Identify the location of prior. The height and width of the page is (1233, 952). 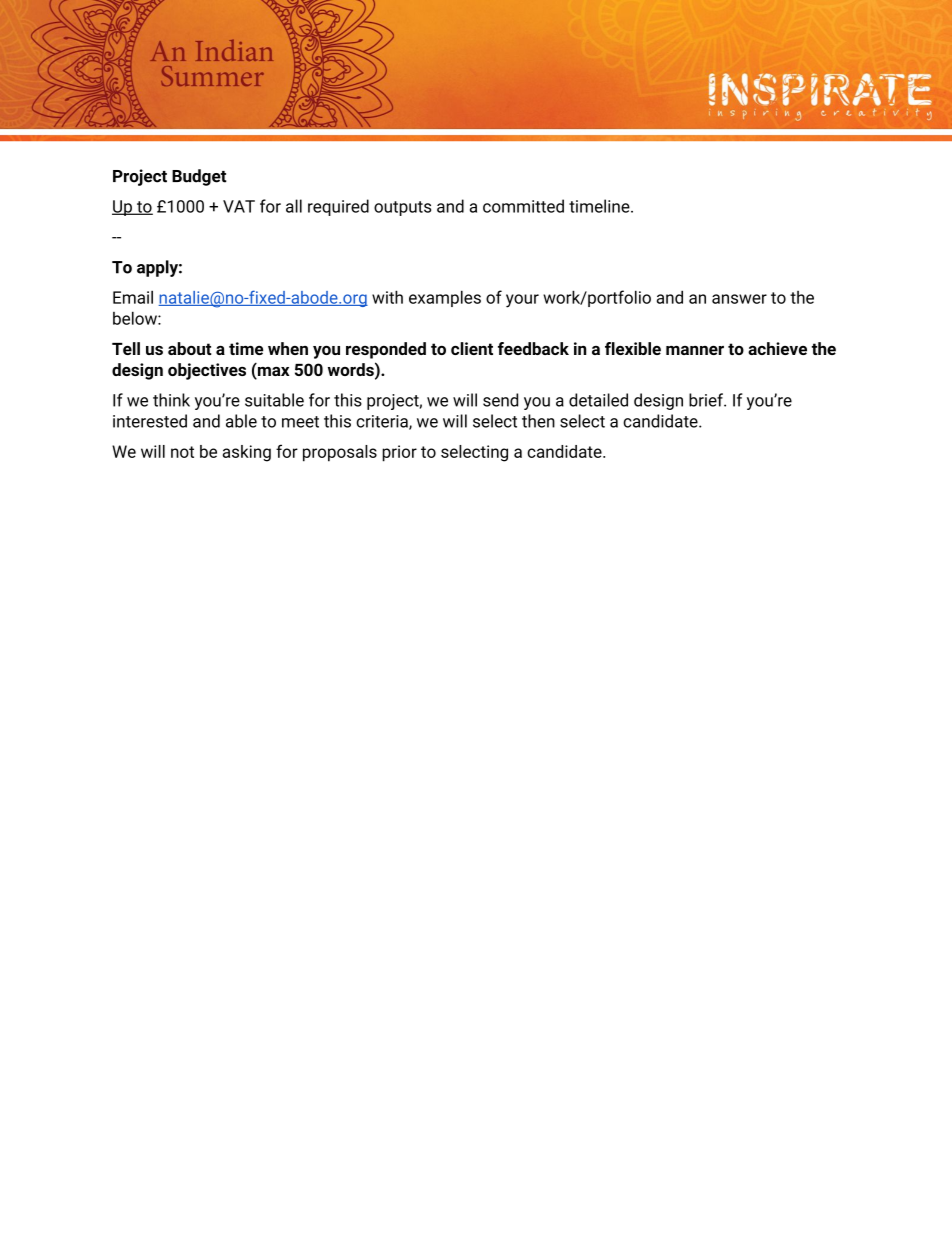
(399, 453).
